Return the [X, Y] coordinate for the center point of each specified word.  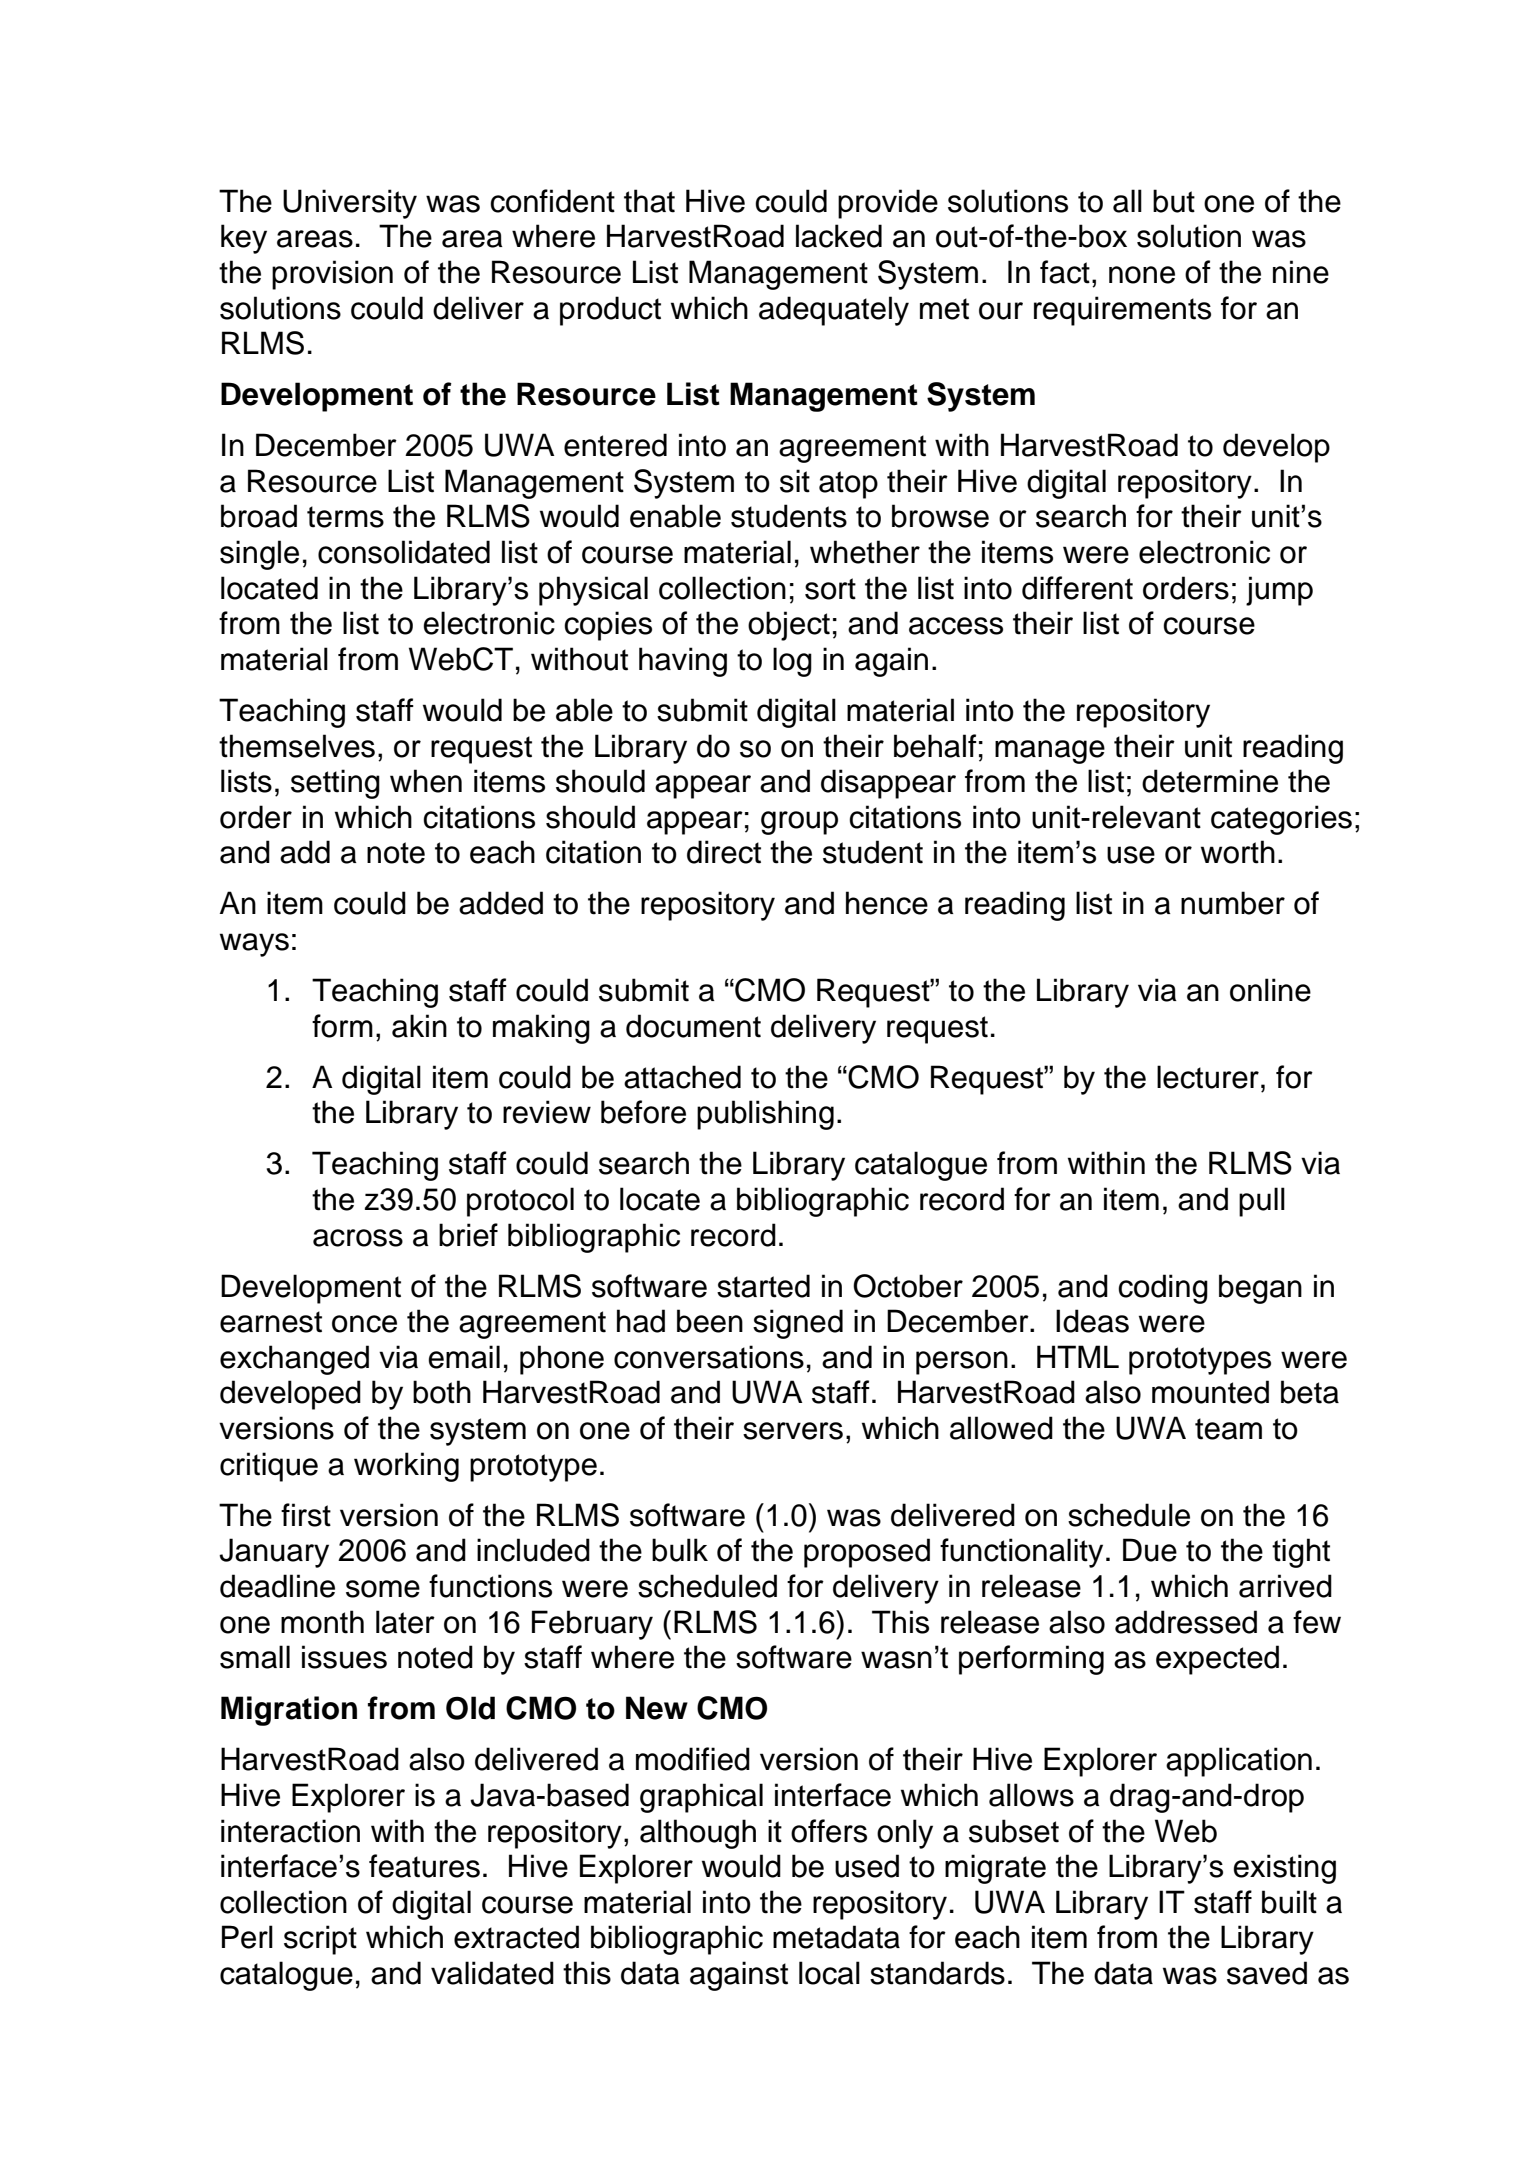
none [1142, 275]
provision [332, 275]
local [829, 1973]
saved [1267, 1973]
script [320, 1940]
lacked [839, 236]
